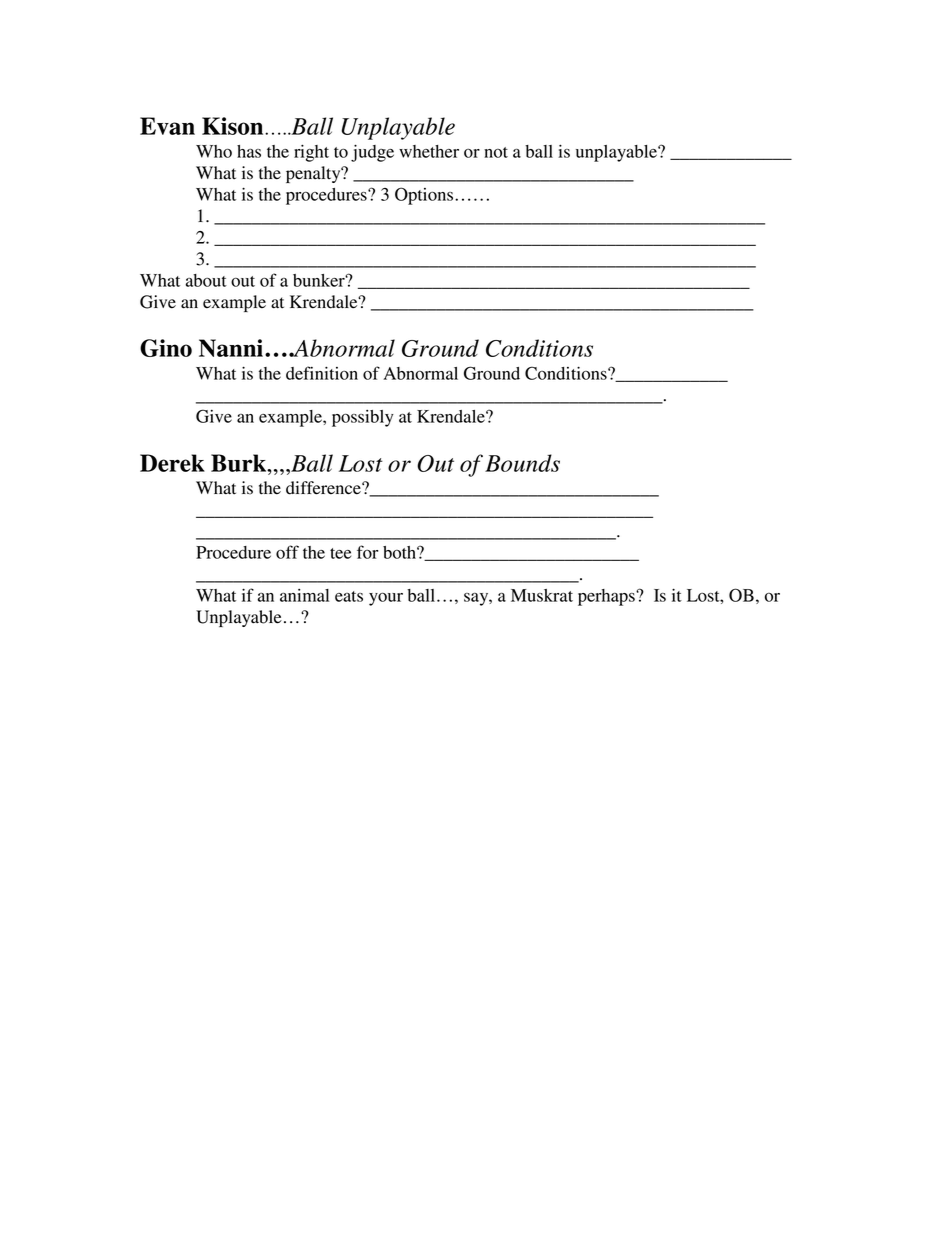 The image size is (952, 1233). What do you see at coordinates (214, 151) in the screenshot?
I see `Who` at bounding box center [214, 151].
